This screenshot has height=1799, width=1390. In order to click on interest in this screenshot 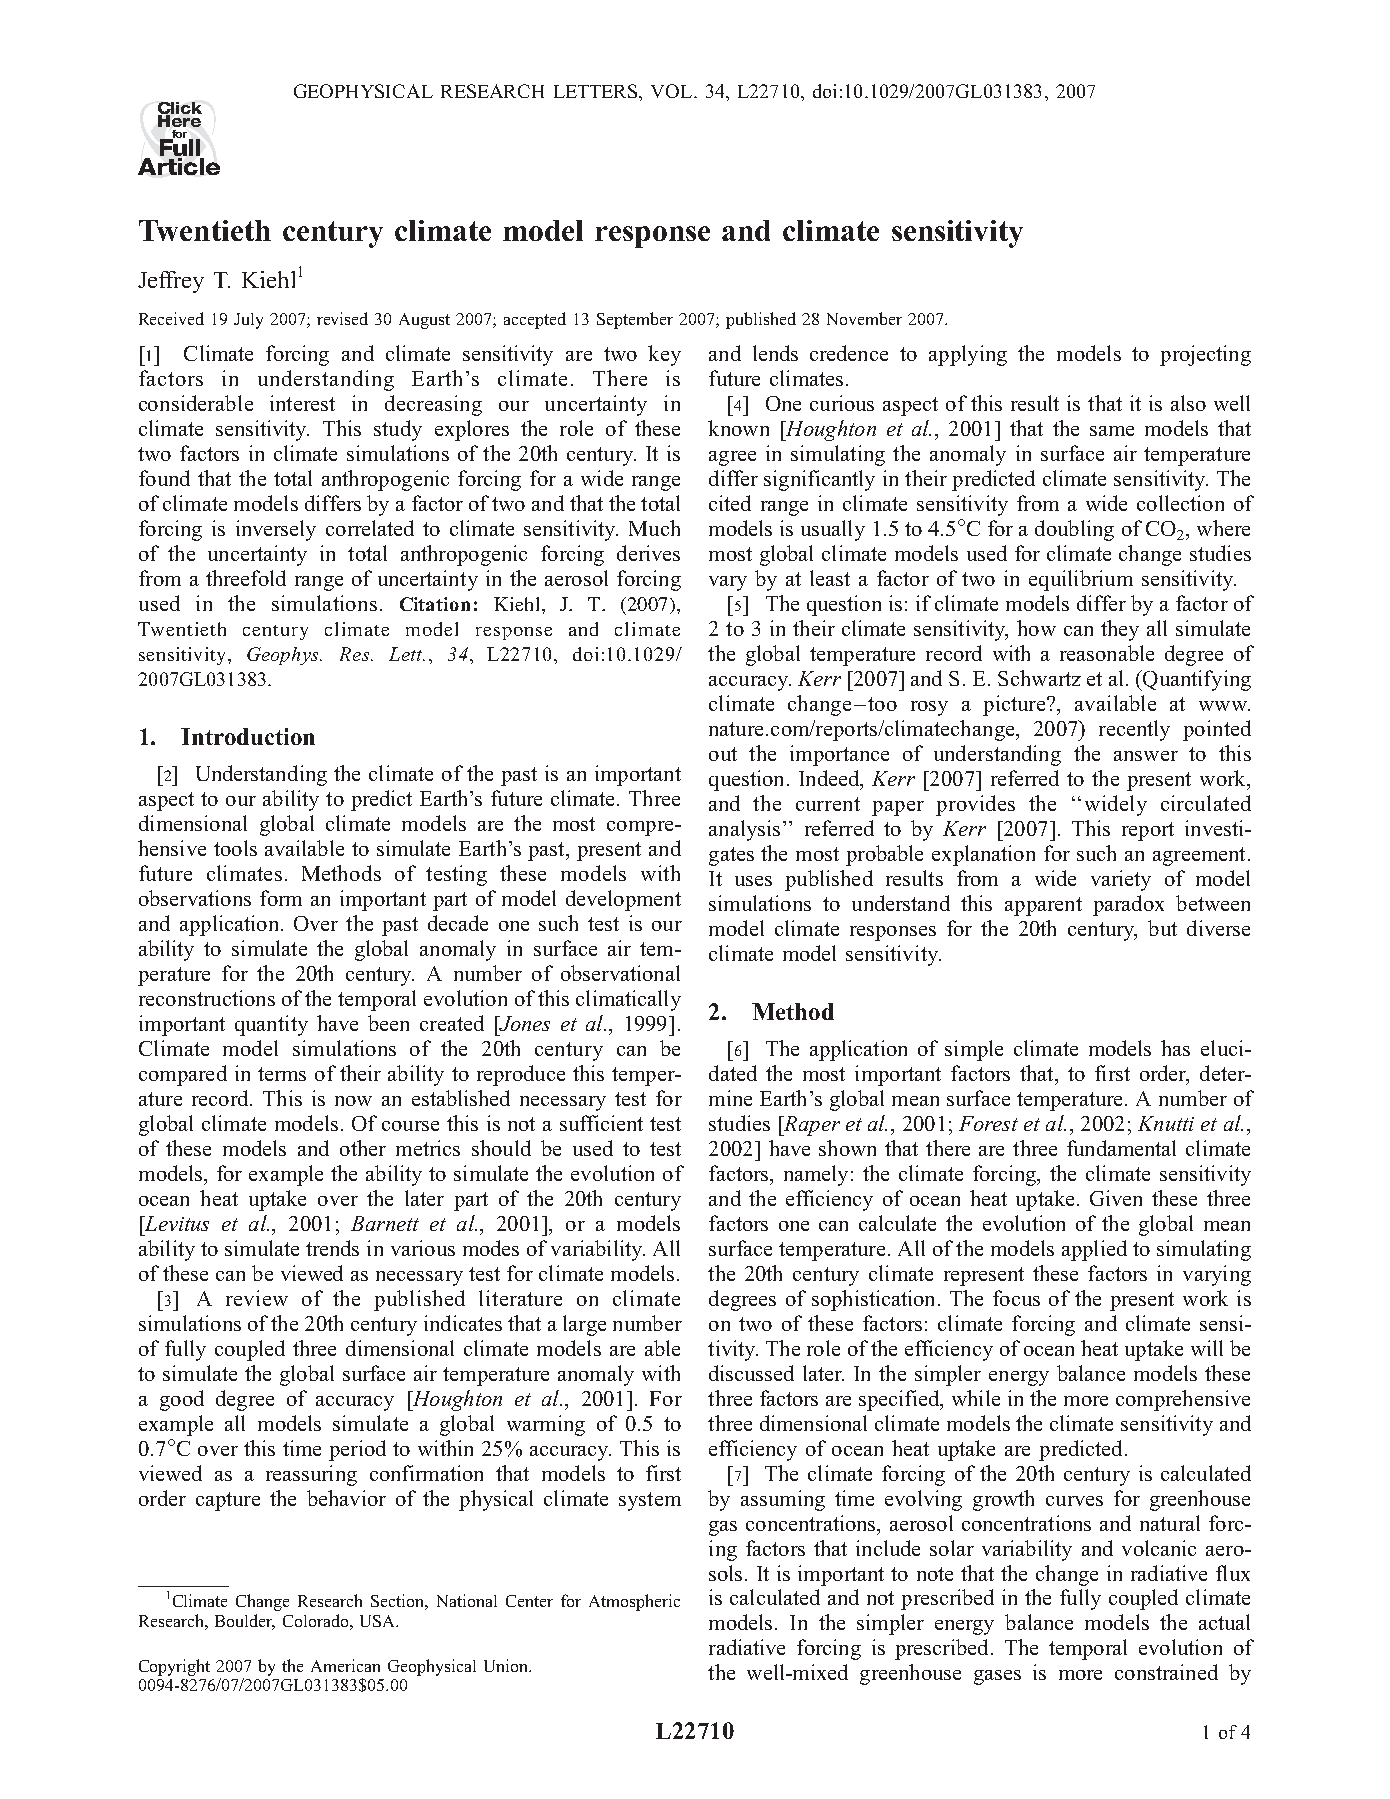, I will do `click(302, 403)`.
